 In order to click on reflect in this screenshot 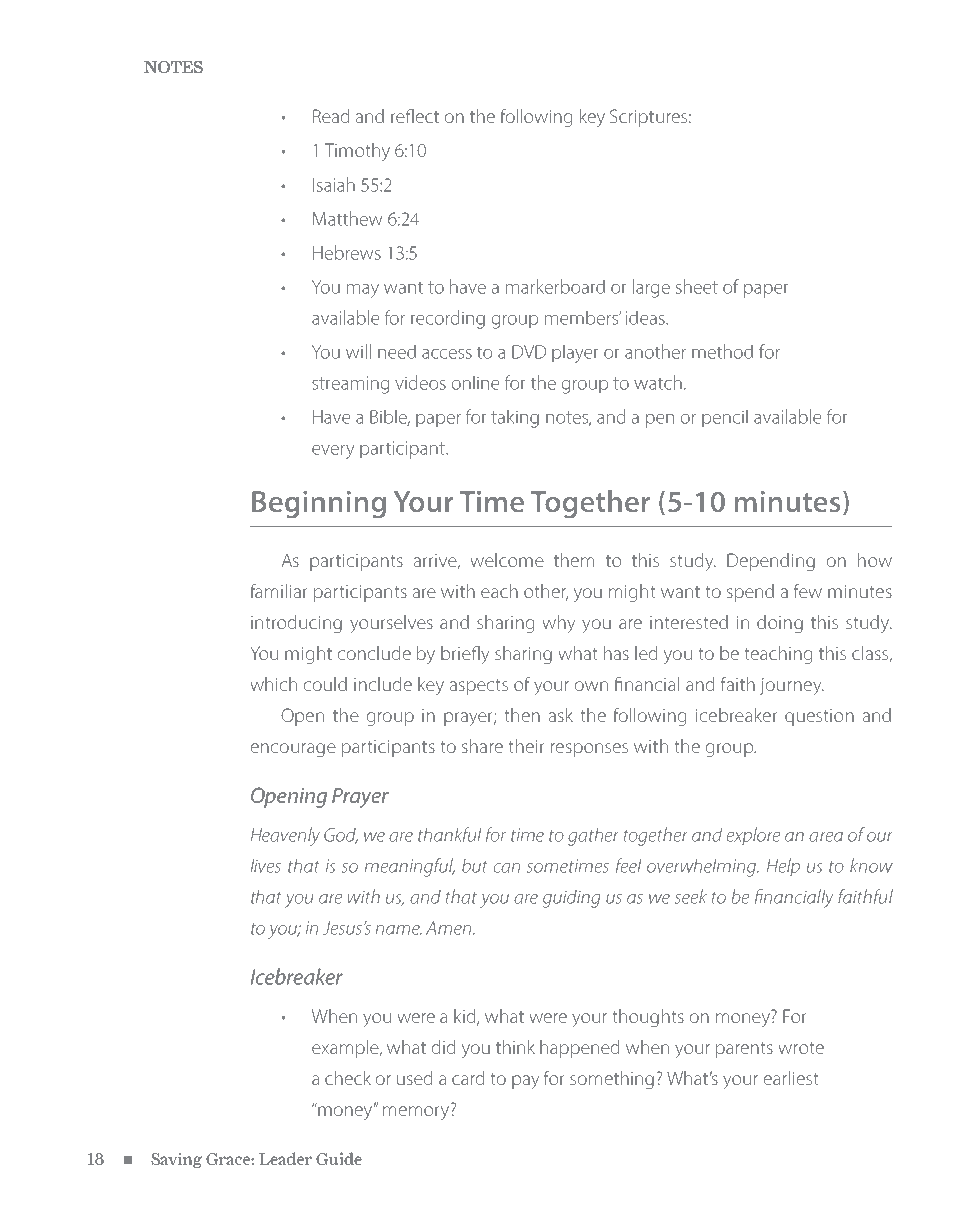, I will do `click(415, 115)`.
